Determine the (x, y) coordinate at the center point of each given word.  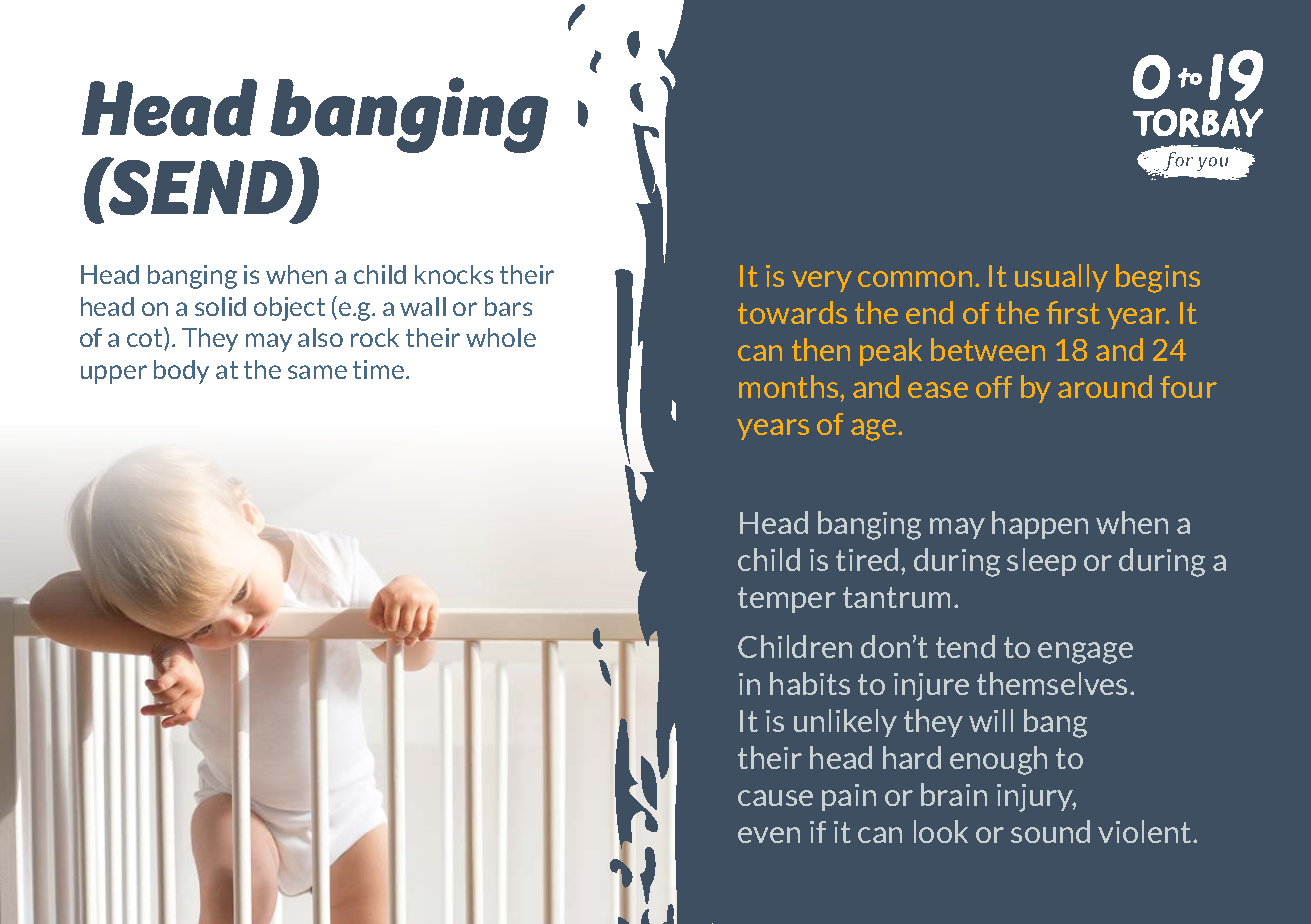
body (181, 372)
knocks (454, 274)
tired (867, 559)
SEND (201, 188)
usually (1061, 278)
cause (775, 798)
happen (1040, 525)
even (769, 835)
